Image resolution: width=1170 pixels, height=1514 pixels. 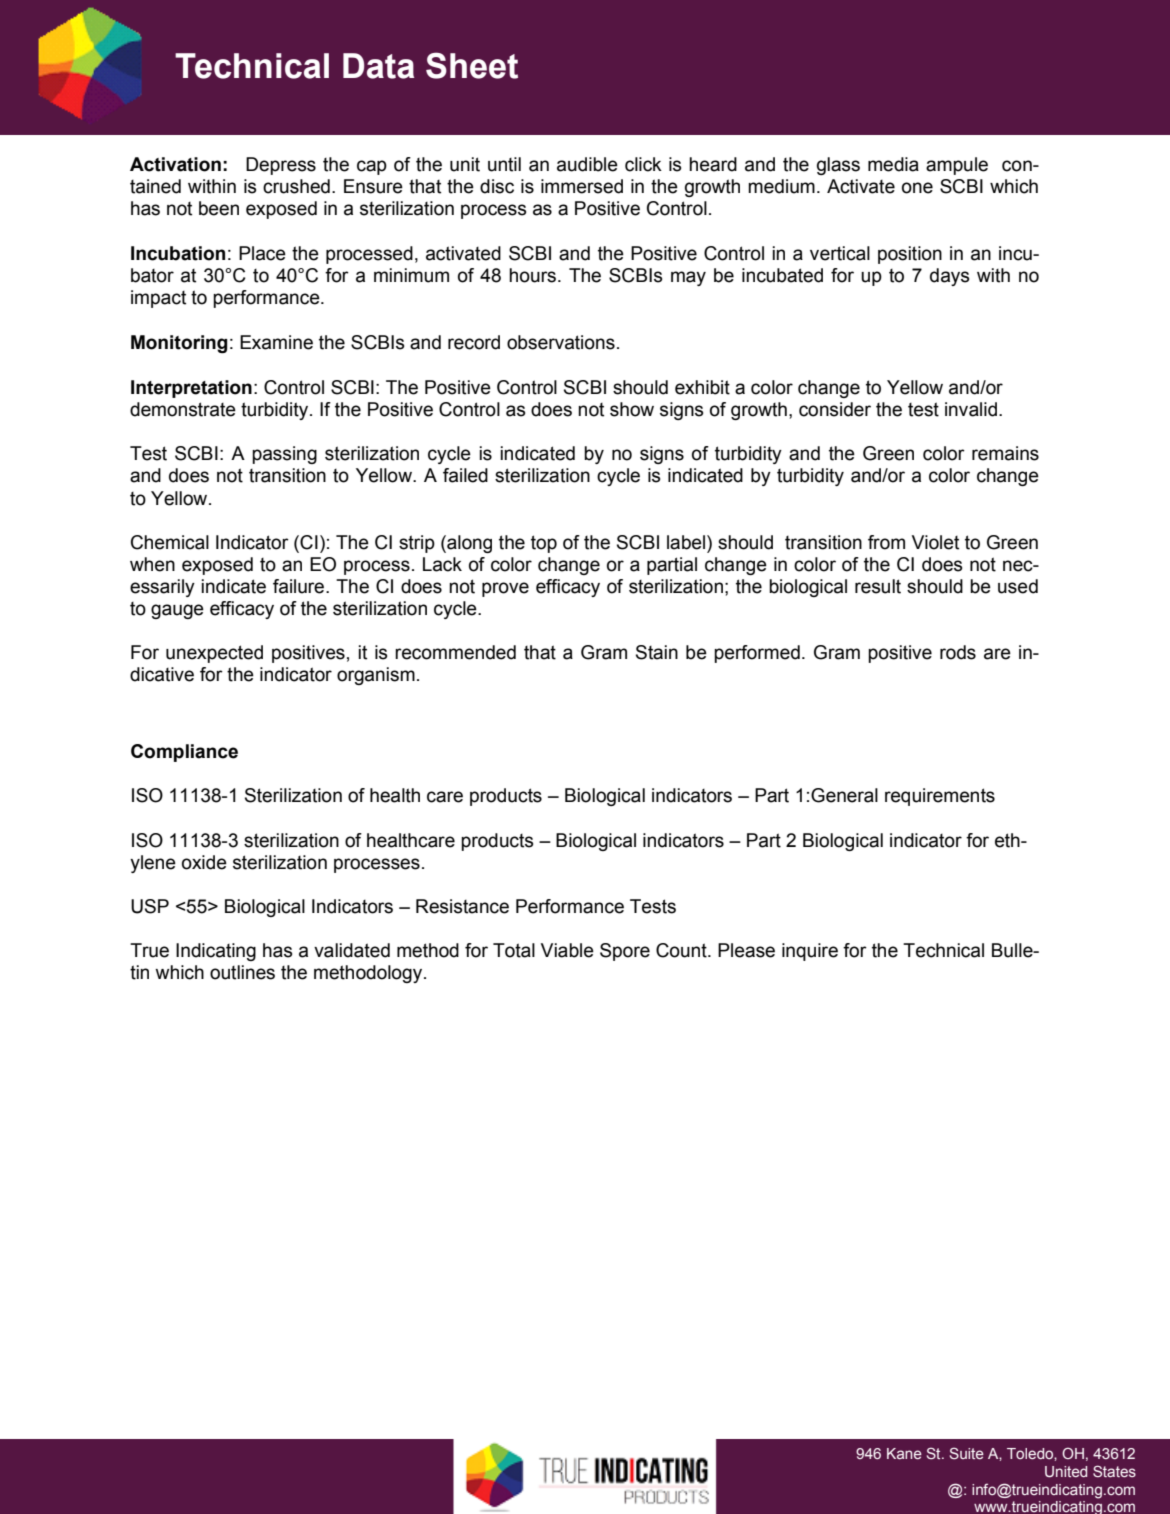 I want to click on Depress, so click(x=281, y=166).
